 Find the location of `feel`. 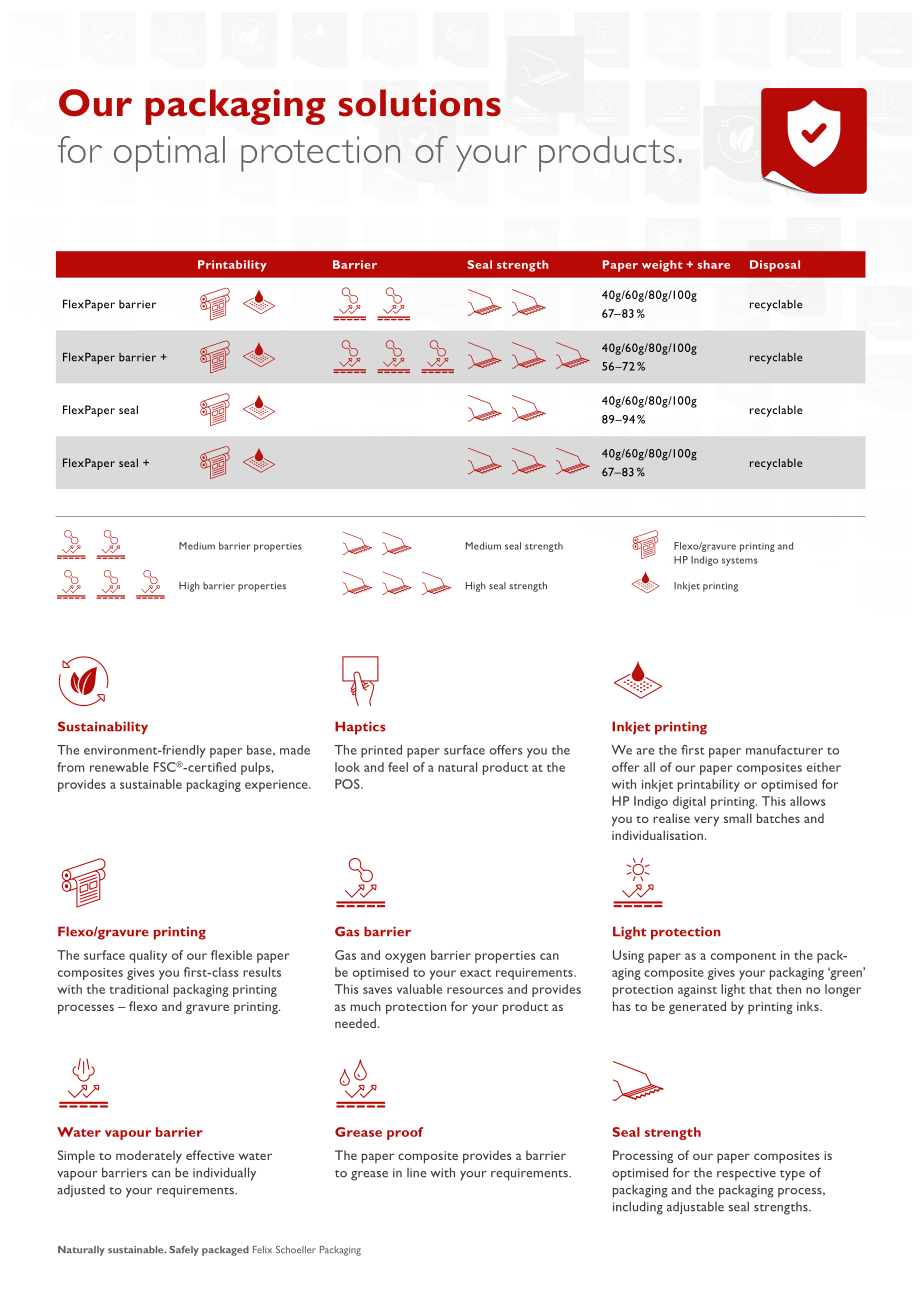

feel is located at coordinates (398, 767).
